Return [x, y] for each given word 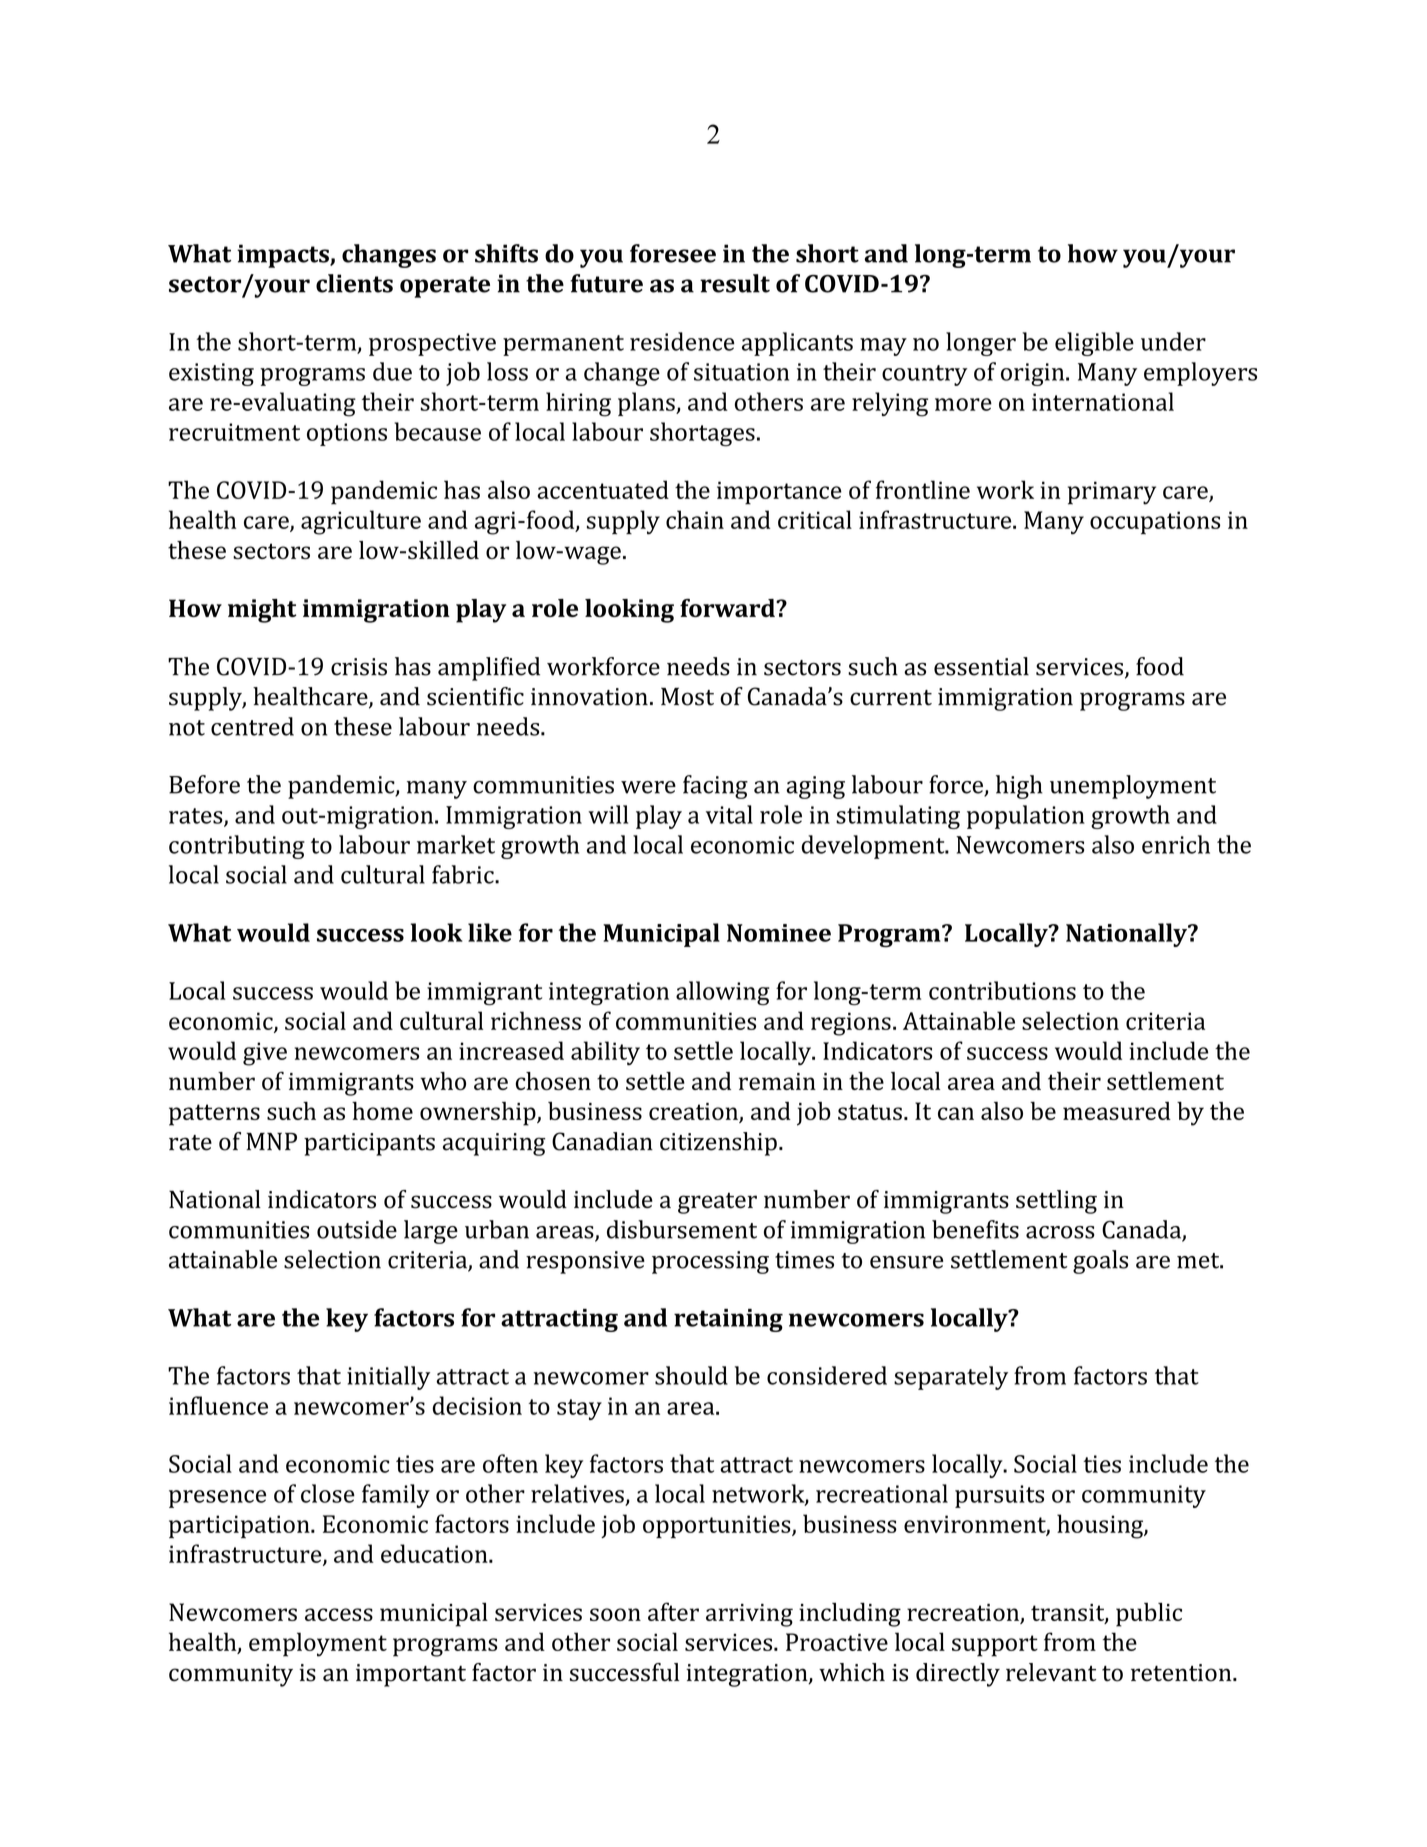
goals [1100, 1262]
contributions [1002, 990]
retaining [728, 1320]
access [339, 1614]
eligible [1094, 344]
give [265, 1054]
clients [354, 283]
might [262, 611]
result [735, 283]
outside [357, 1229]
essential [981, 666]
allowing [723, 993]
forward [728, 608]
